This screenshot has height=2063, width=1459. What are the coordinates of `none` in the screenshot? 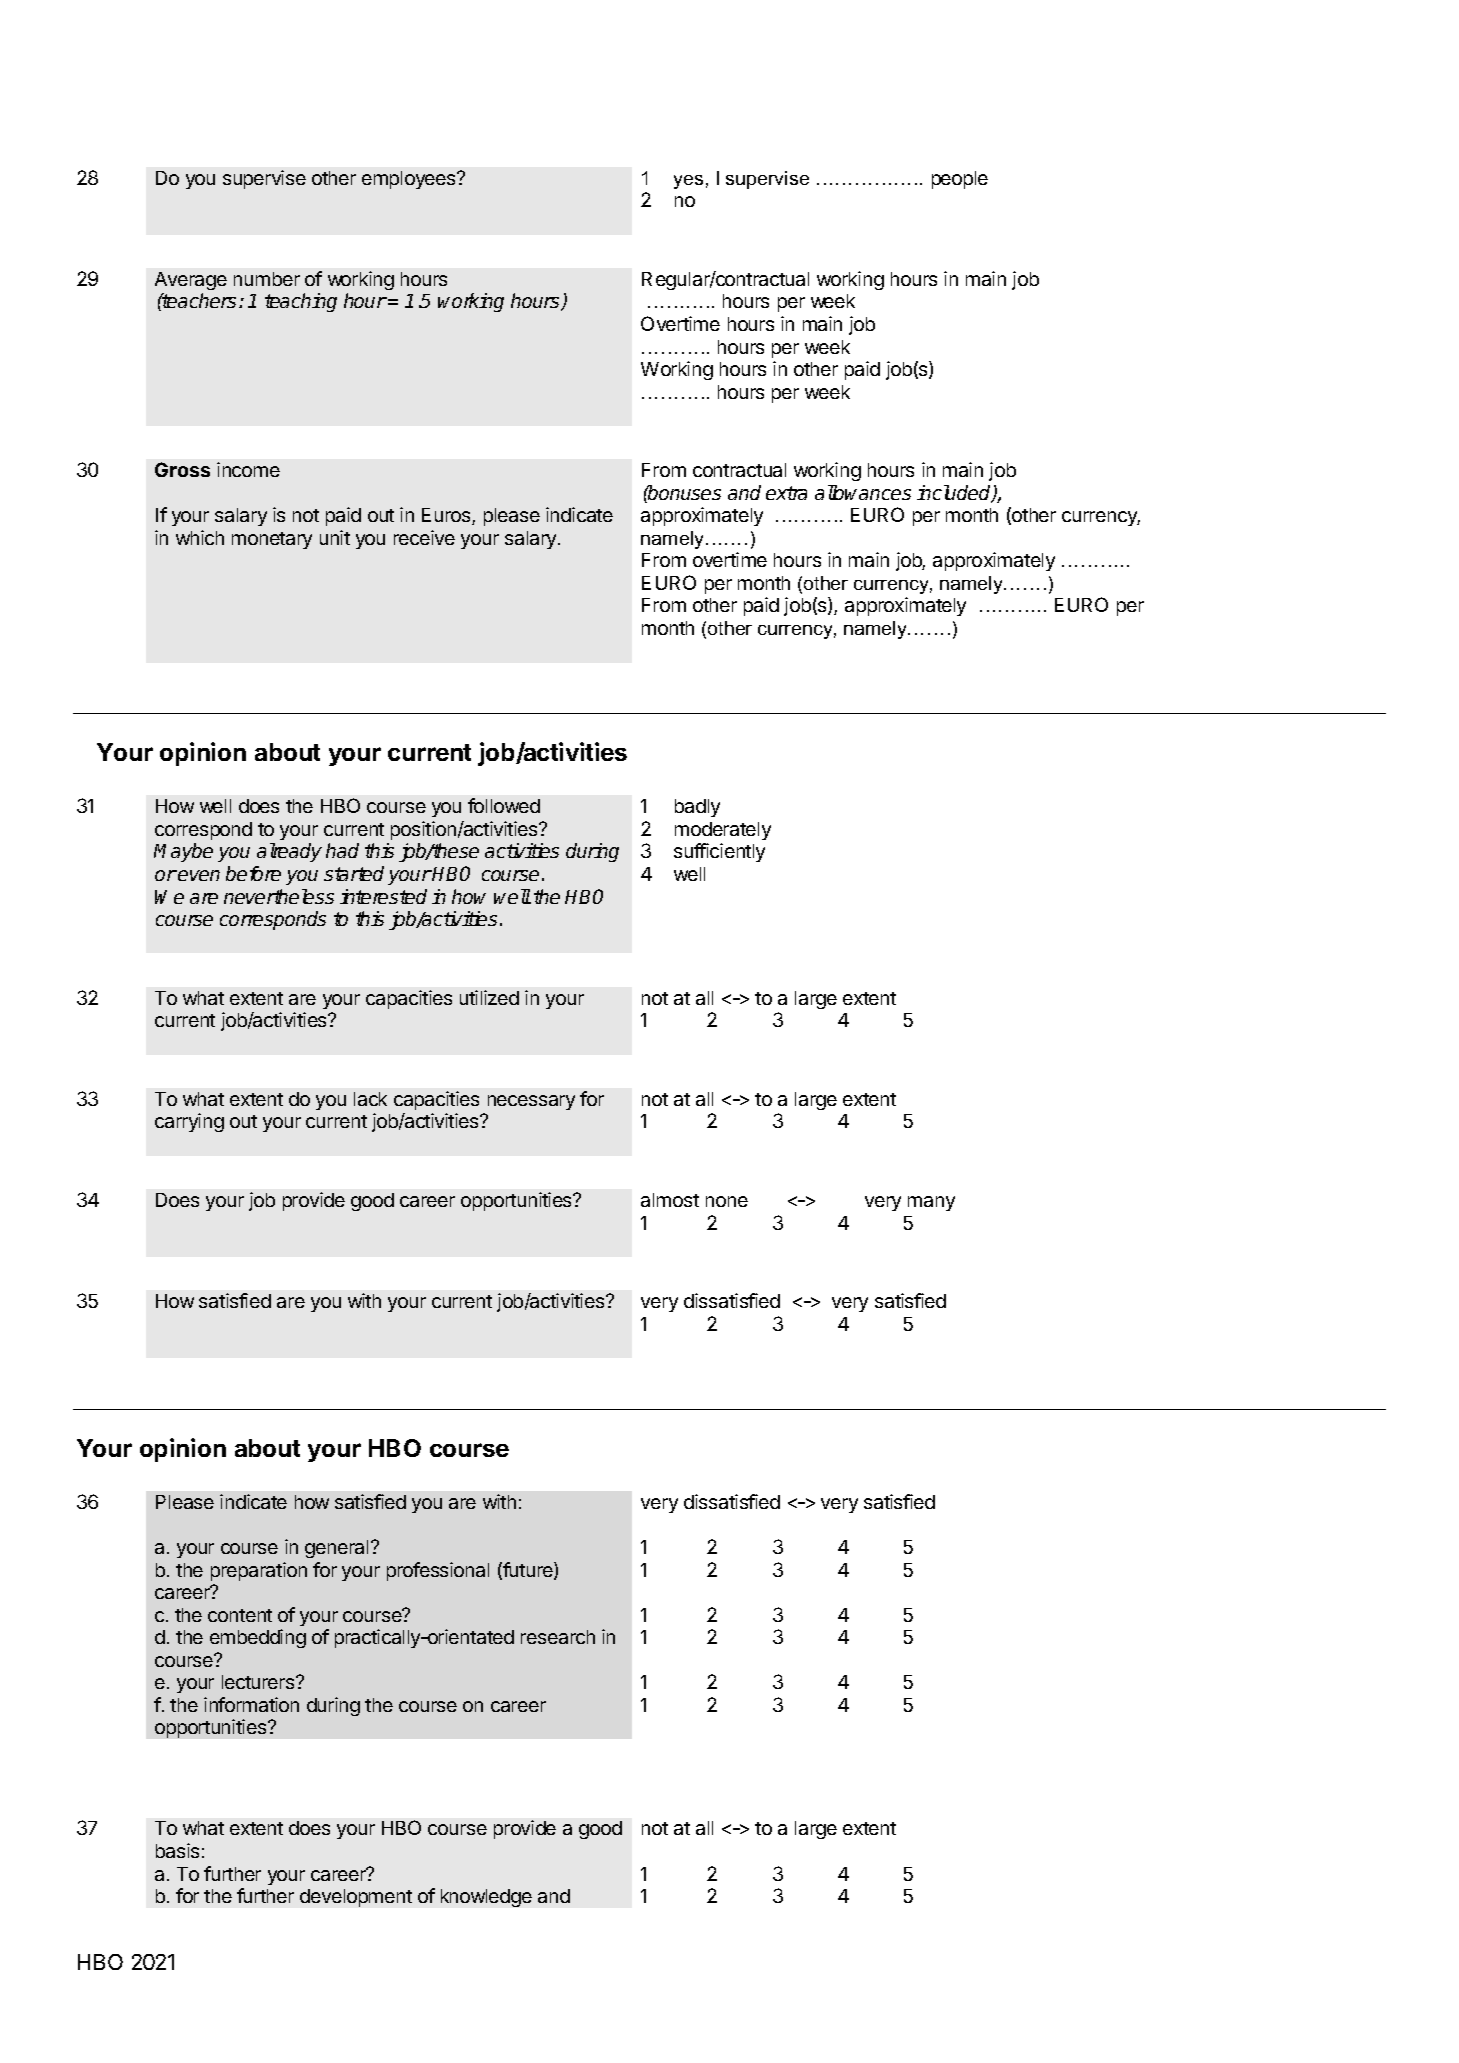 It's located at (727, 1201).
